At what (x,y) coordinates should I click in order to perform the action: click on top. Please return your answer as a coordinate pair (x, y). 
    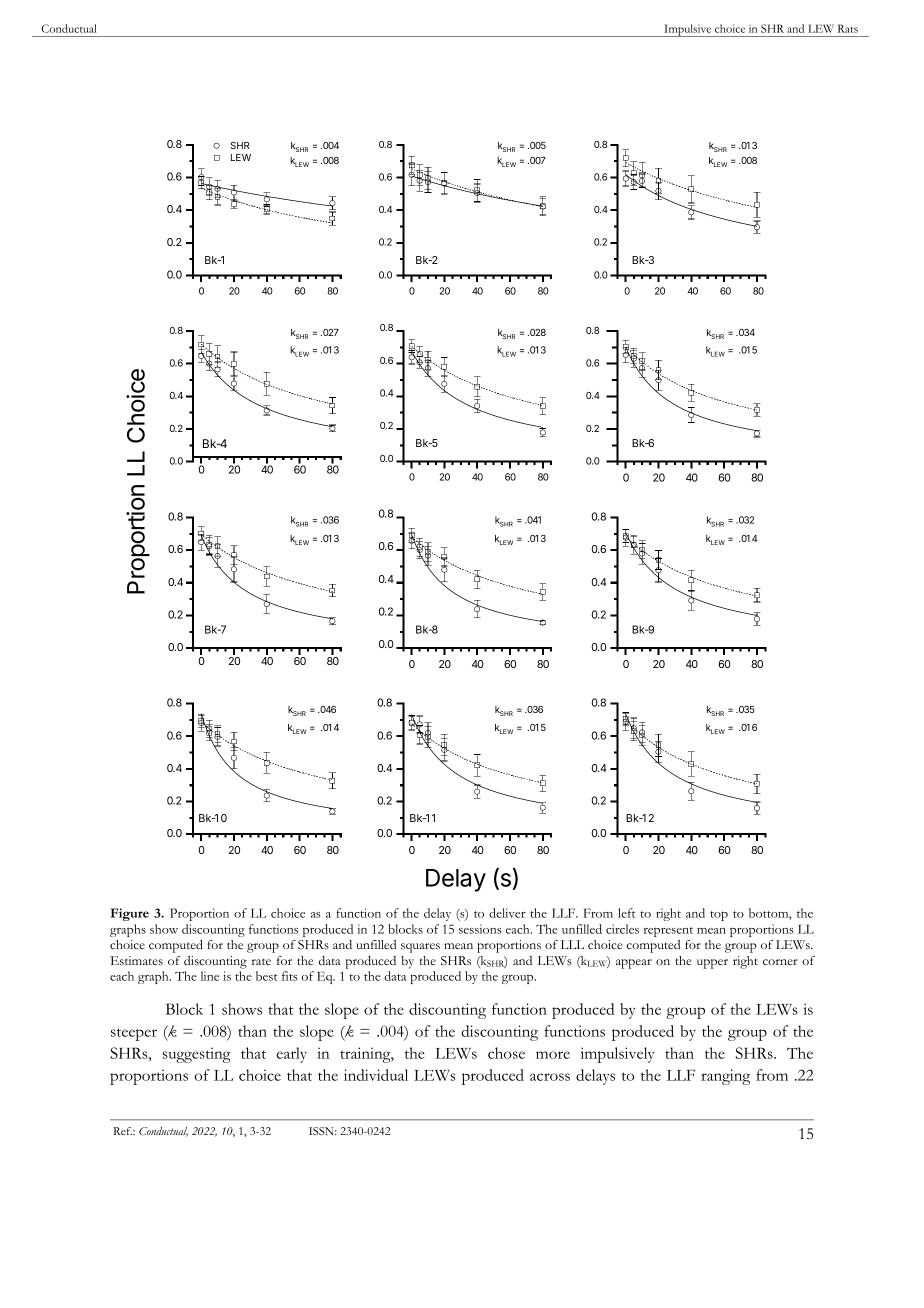
    Looking at the image, I should click on (719, 916).
